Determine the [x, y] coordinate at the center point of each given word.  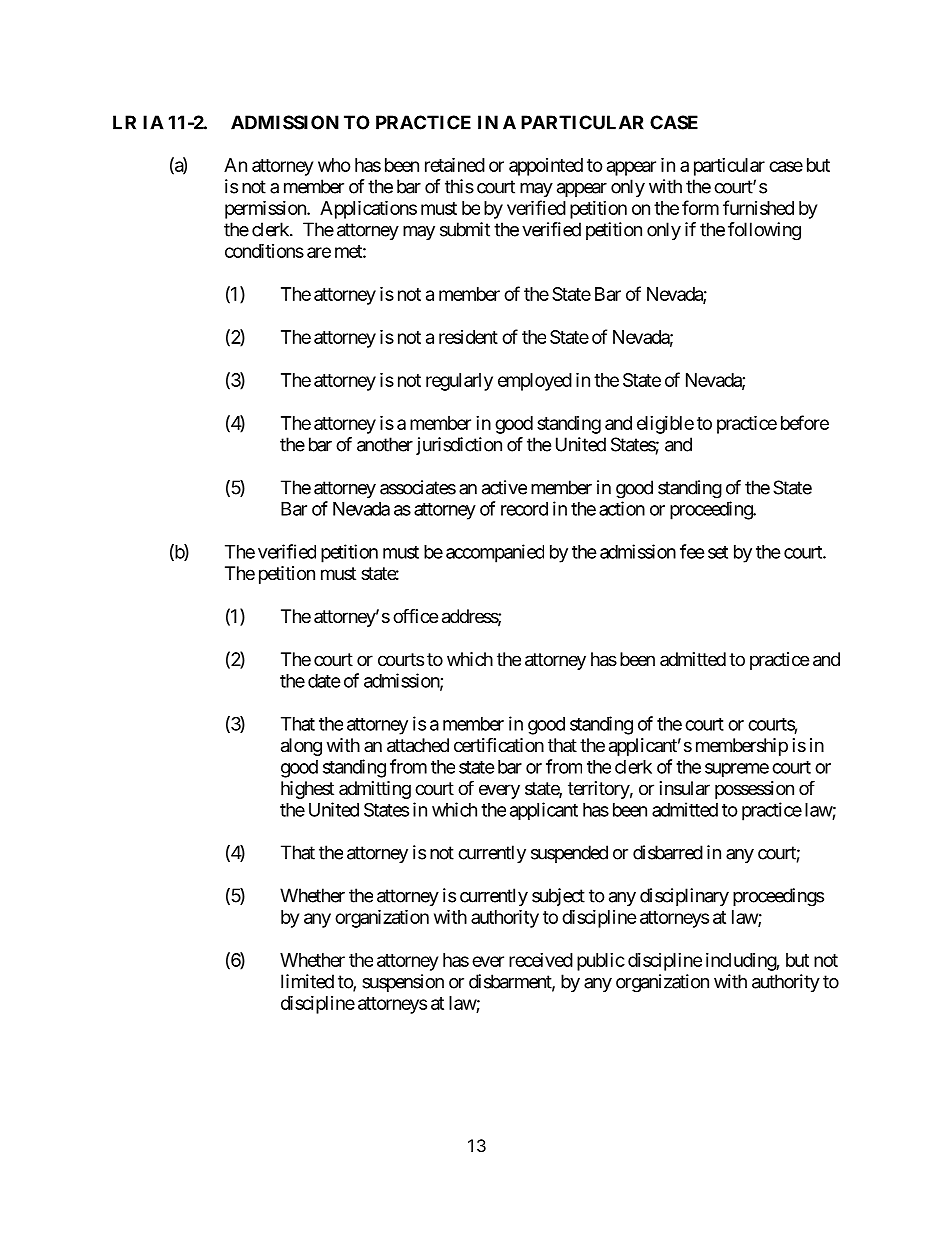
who [334, 165]
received [541, 960]
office [415, 615]
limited [307, 981]
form [700, 207]
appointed [546, 167]
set [718, 552]
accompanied [495, 553]
